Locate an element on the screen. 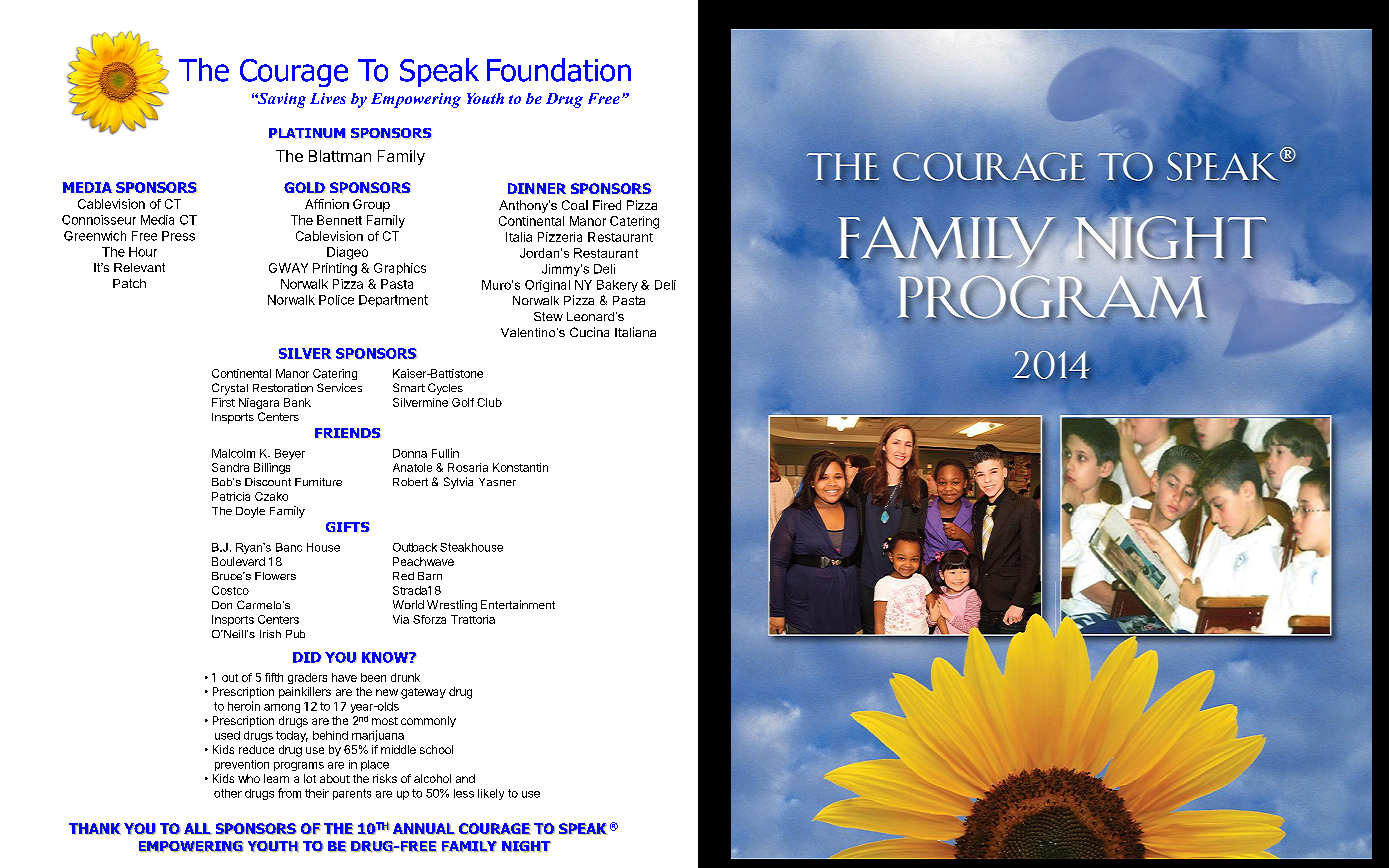  ALL is located at coordinates (198, 829).
